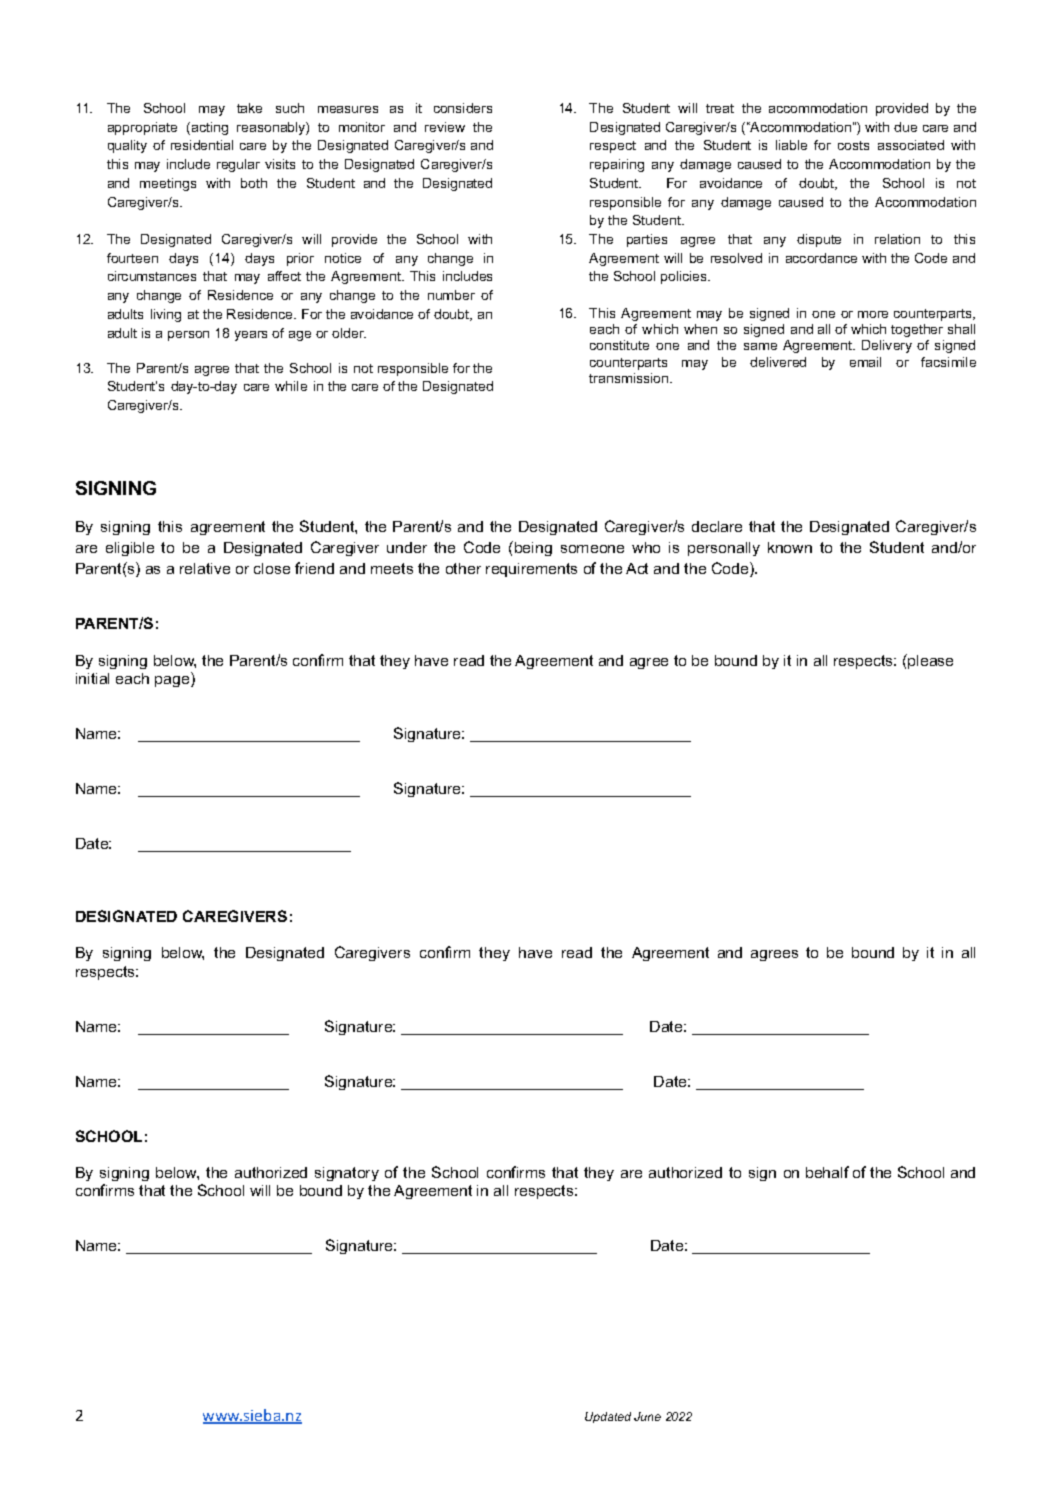 The image size is (1054, 1489). I want to click on please, so click(929, 661).
